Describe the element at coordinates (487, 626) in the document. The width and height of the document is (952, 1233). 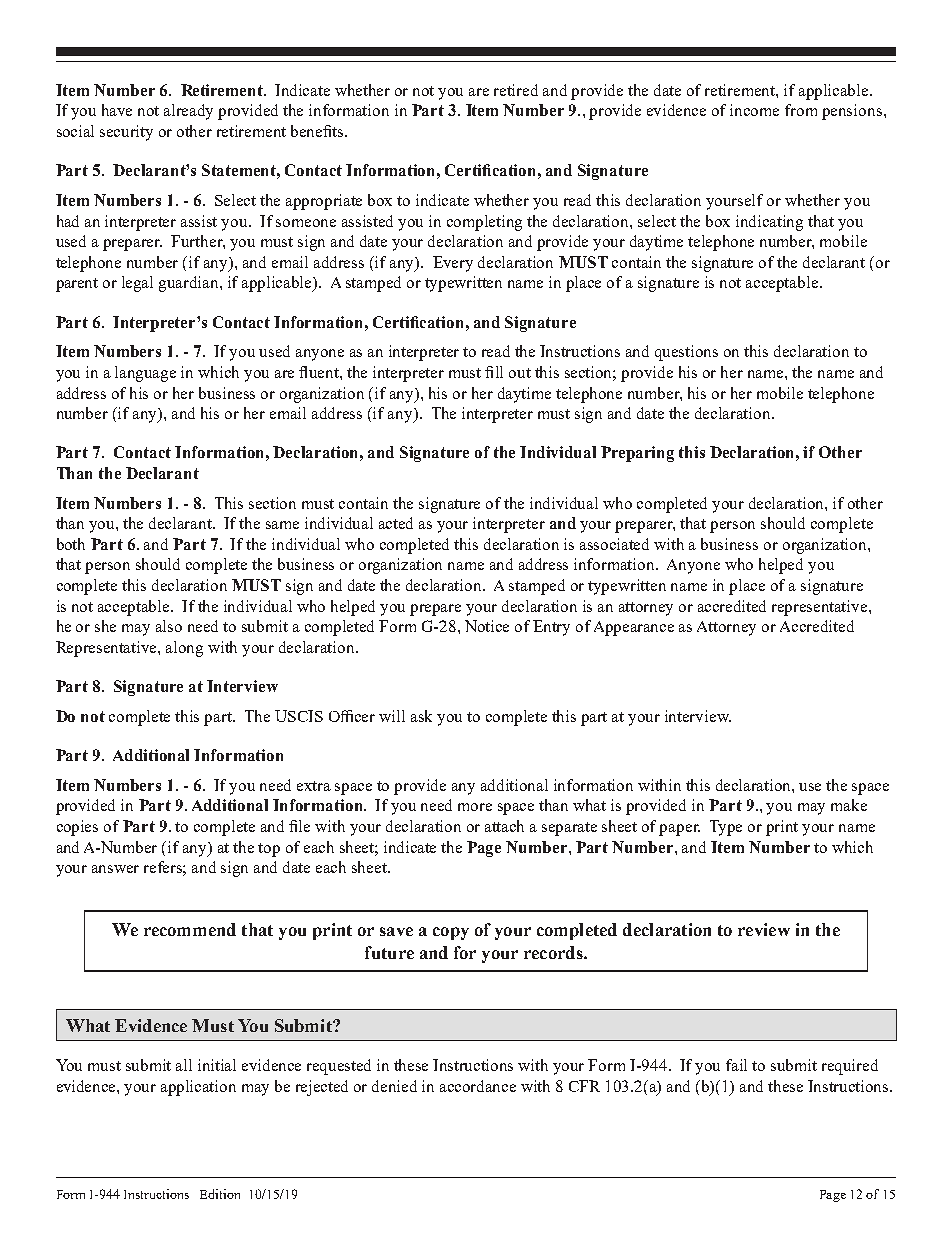
I see `Notice` at that location.
